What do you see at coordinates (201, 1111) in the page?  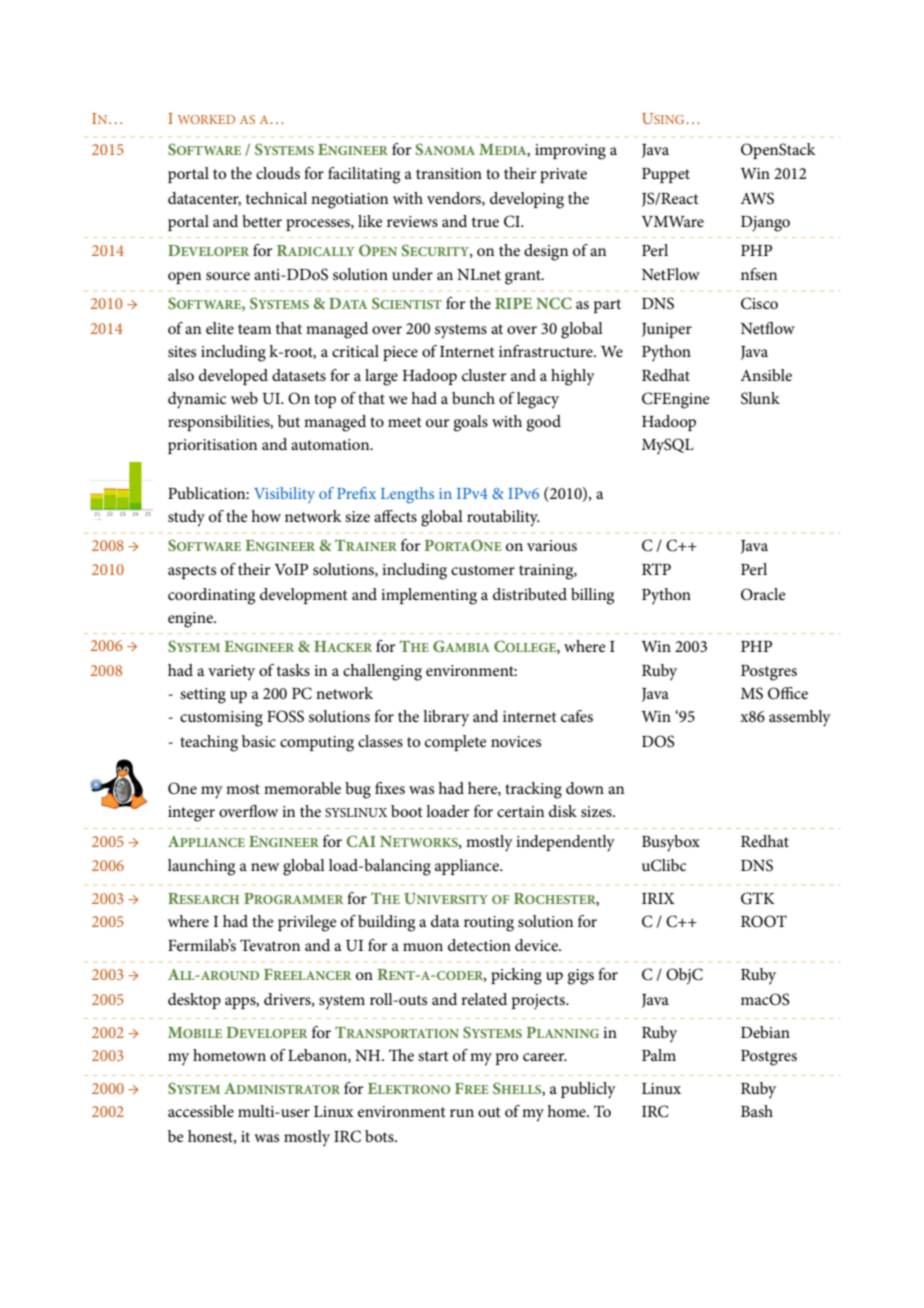 I see `accessible` at bounding box center [201, 1111].
